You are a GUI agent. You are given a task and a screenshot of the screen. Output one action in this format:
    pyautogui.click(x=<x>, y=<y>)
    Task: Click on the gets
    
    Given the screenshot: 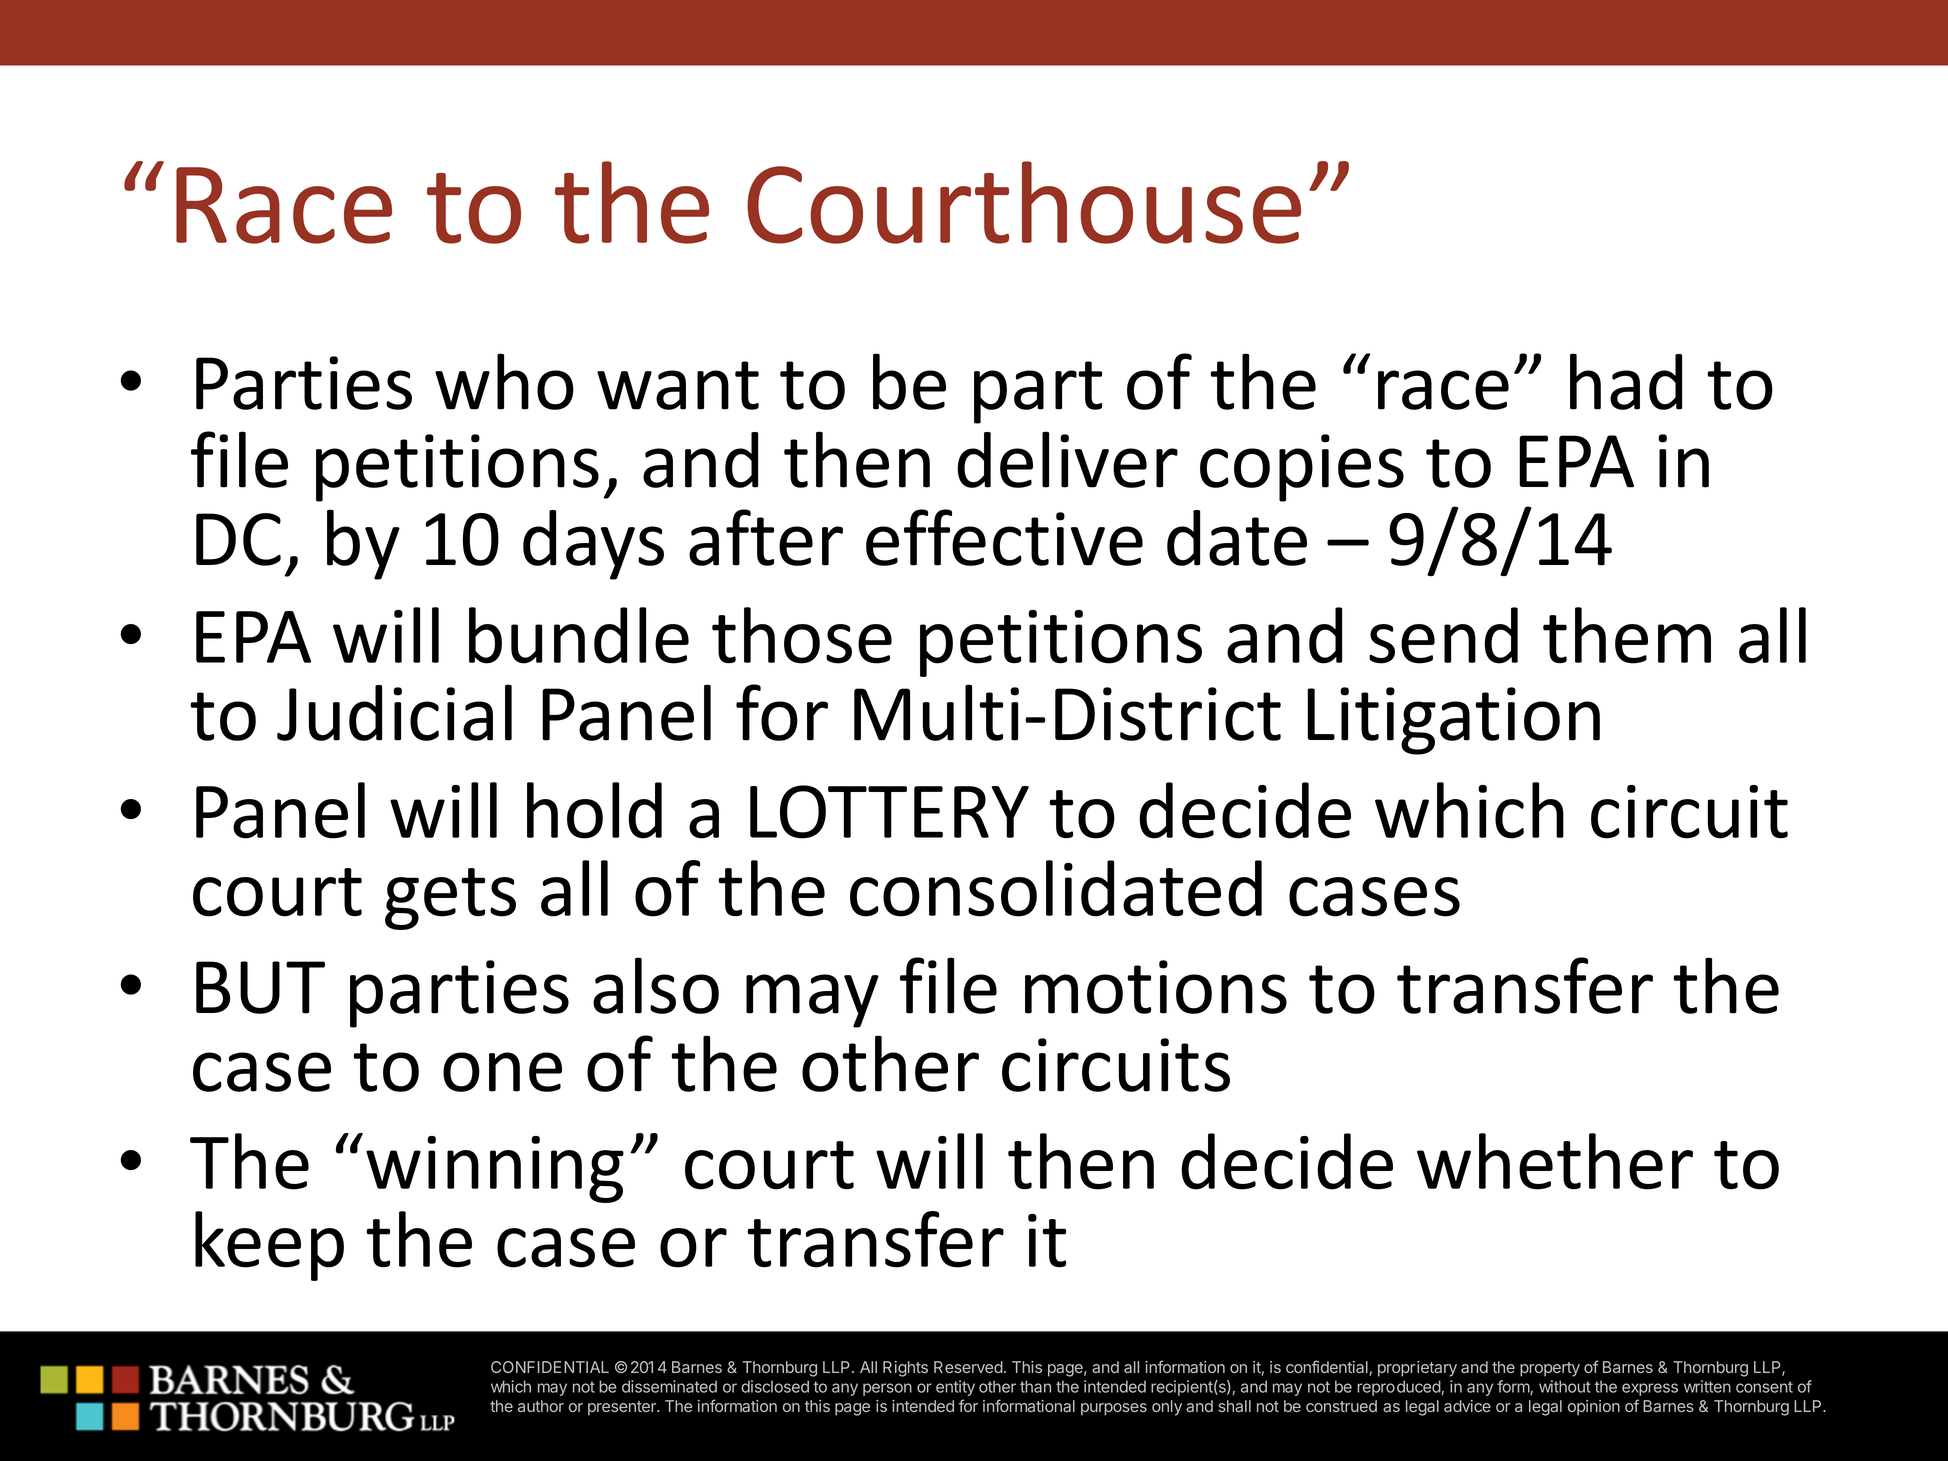 What is the action you would take?
    pyautogui.click(x=450, y=899)
